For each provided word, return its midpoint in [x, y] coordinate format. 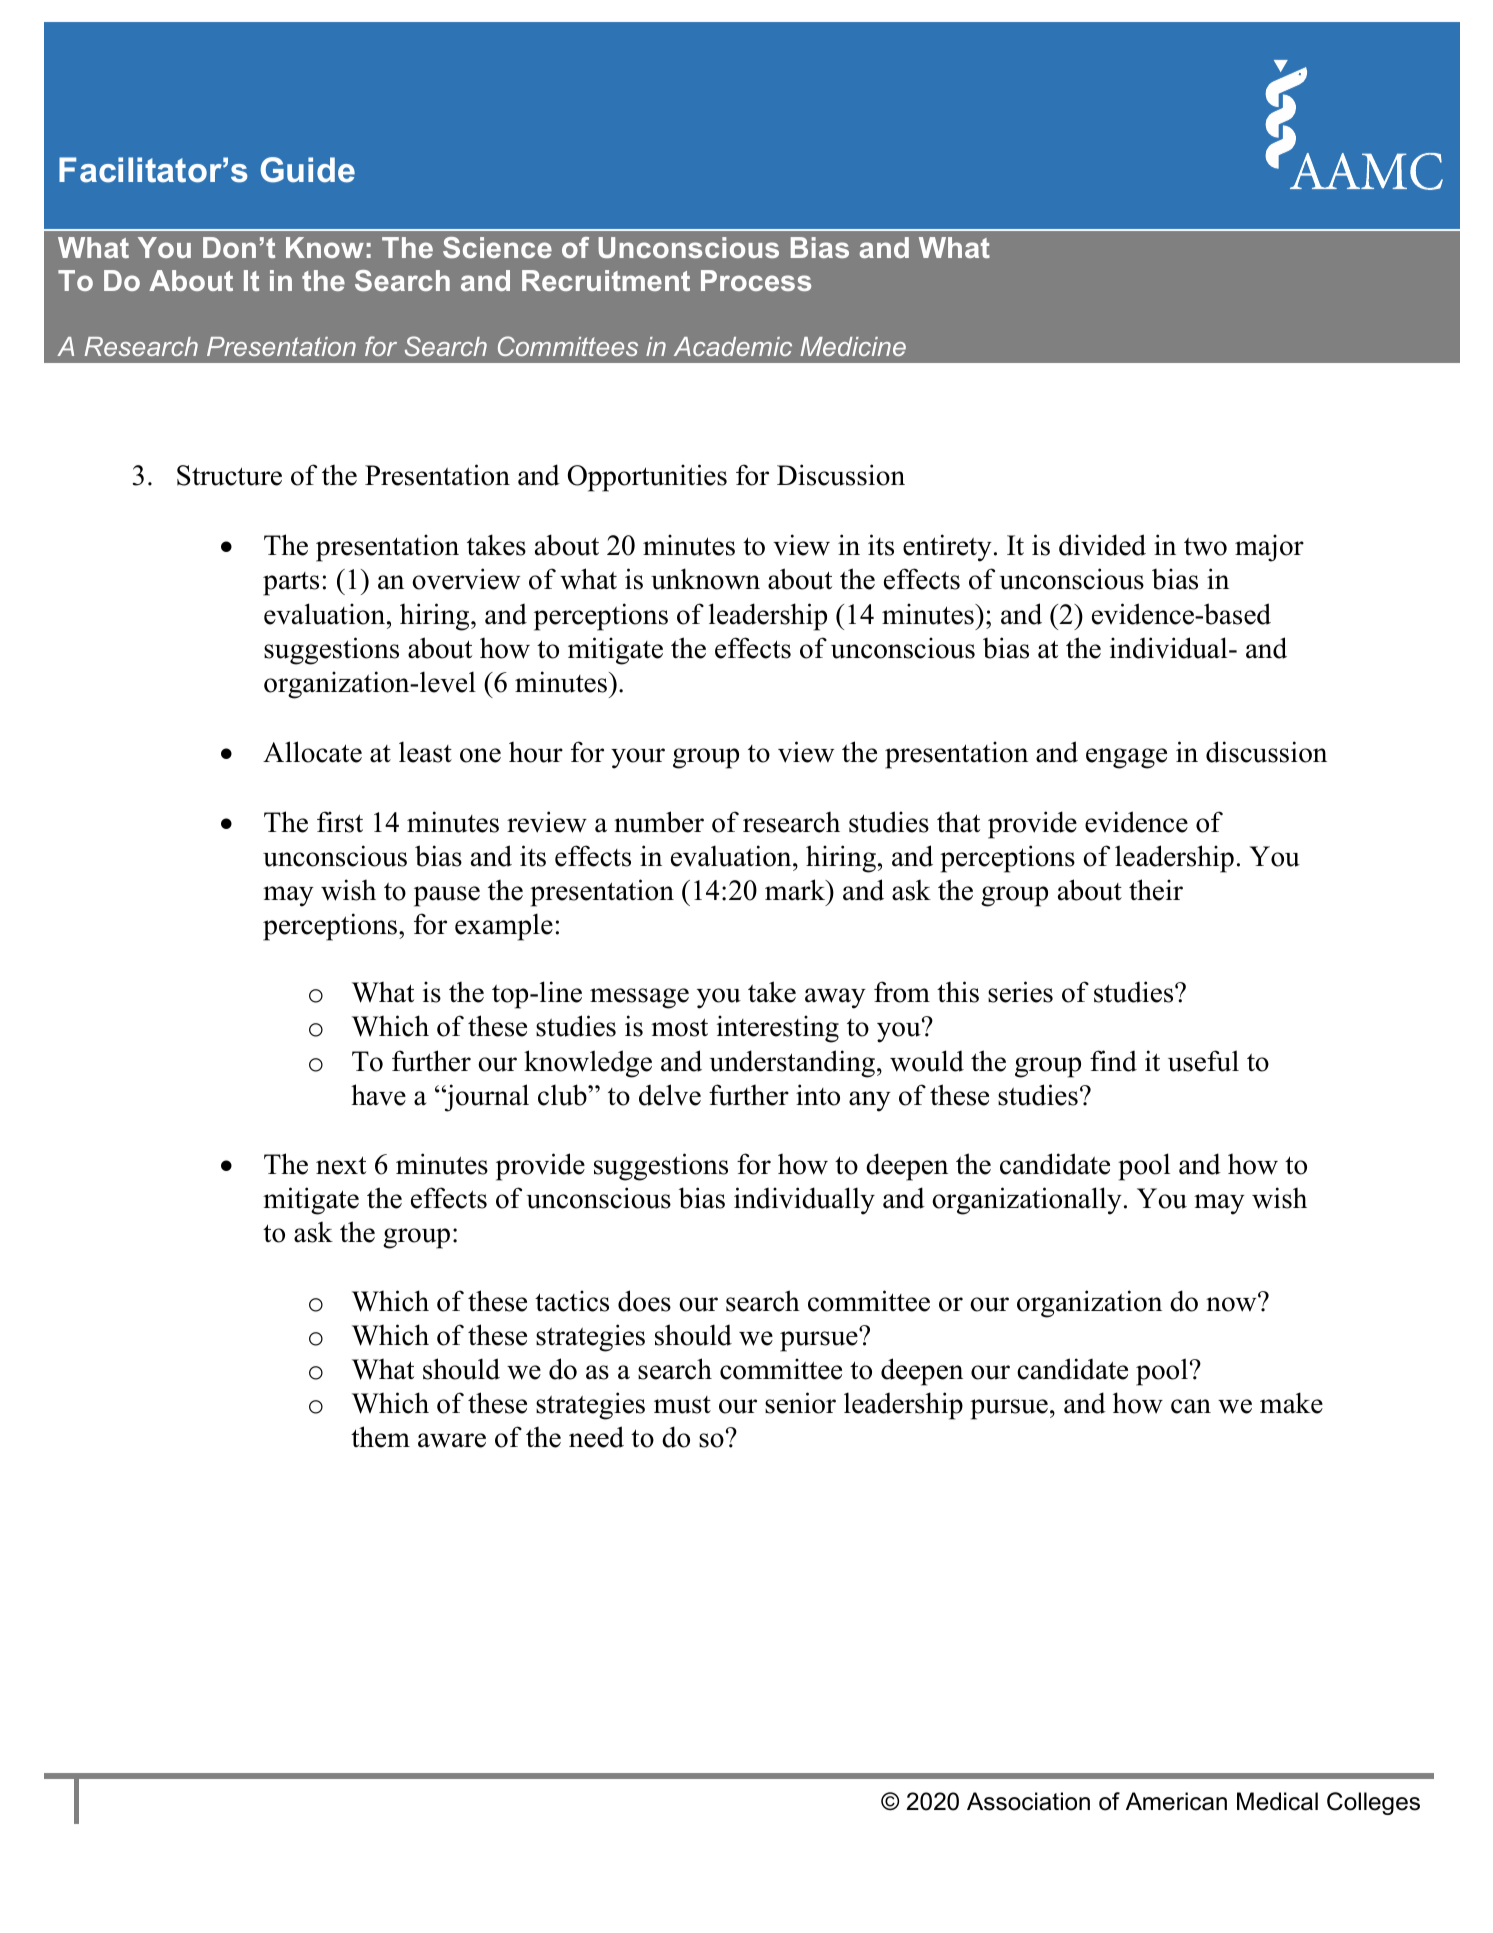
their [1156, 890]
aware [452, 1440]
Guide [308, 170]
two [1205, 547]
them [380, 1437]
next [341, 1165]
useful [1203, 1061]
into [818, 1095]
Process [756, 280]
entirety [947, 548]
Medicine [853, 346]
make [1291, 1403]
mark [796, 890]
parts [291, 584]
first [340, 822]
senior [800, 1403]
